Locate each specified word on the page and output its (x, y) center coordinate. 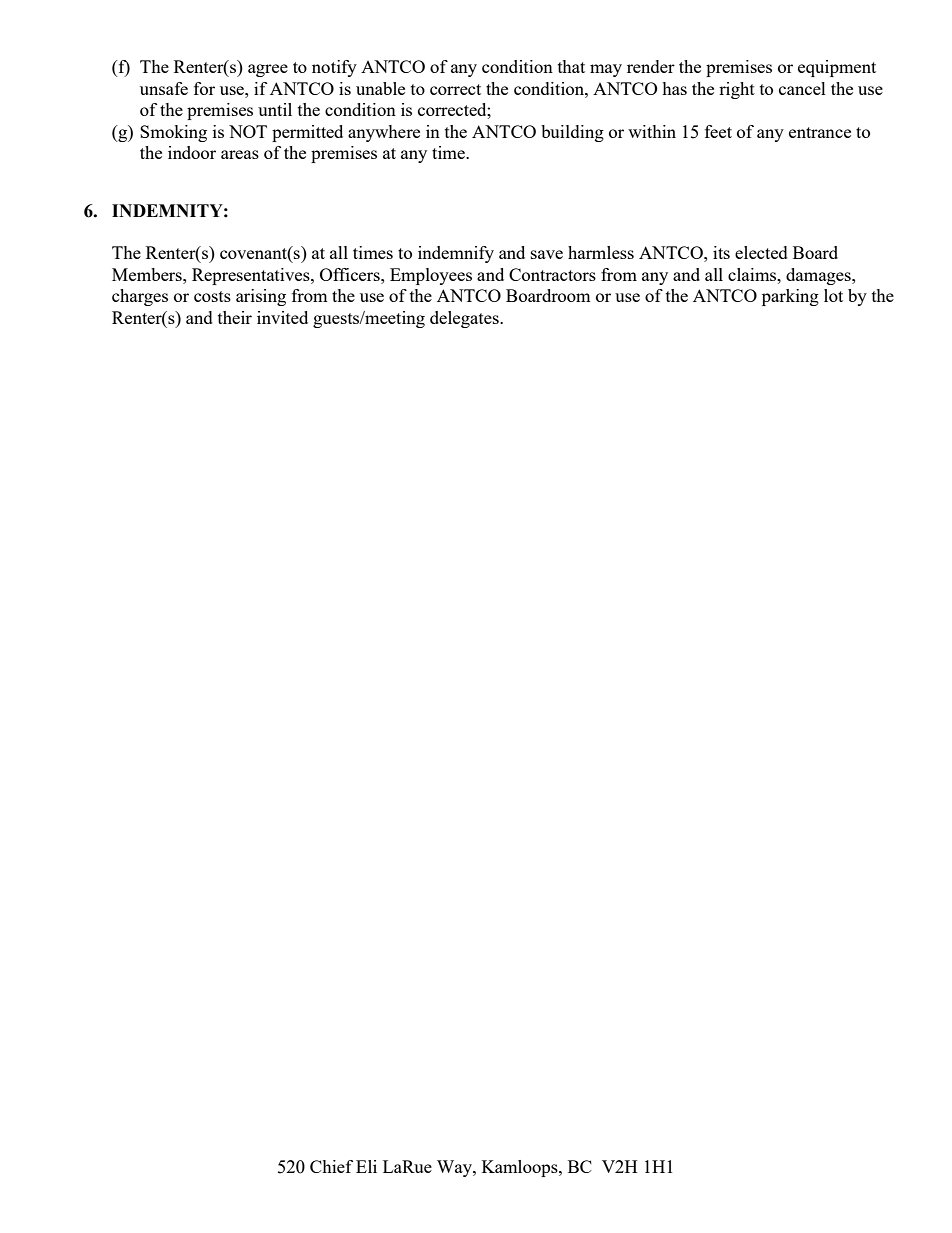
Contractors (552, 274)
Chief (331, 1166)
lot (833, 295)
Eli (366, 1166)
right (737, 90)
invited (282, 317)
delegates (465, 319)
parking (790, 297)
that (571, 66)
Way (455, 1168)
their (235, 317)
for (204, 88)
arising (261, 297)
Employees (431, 276)
